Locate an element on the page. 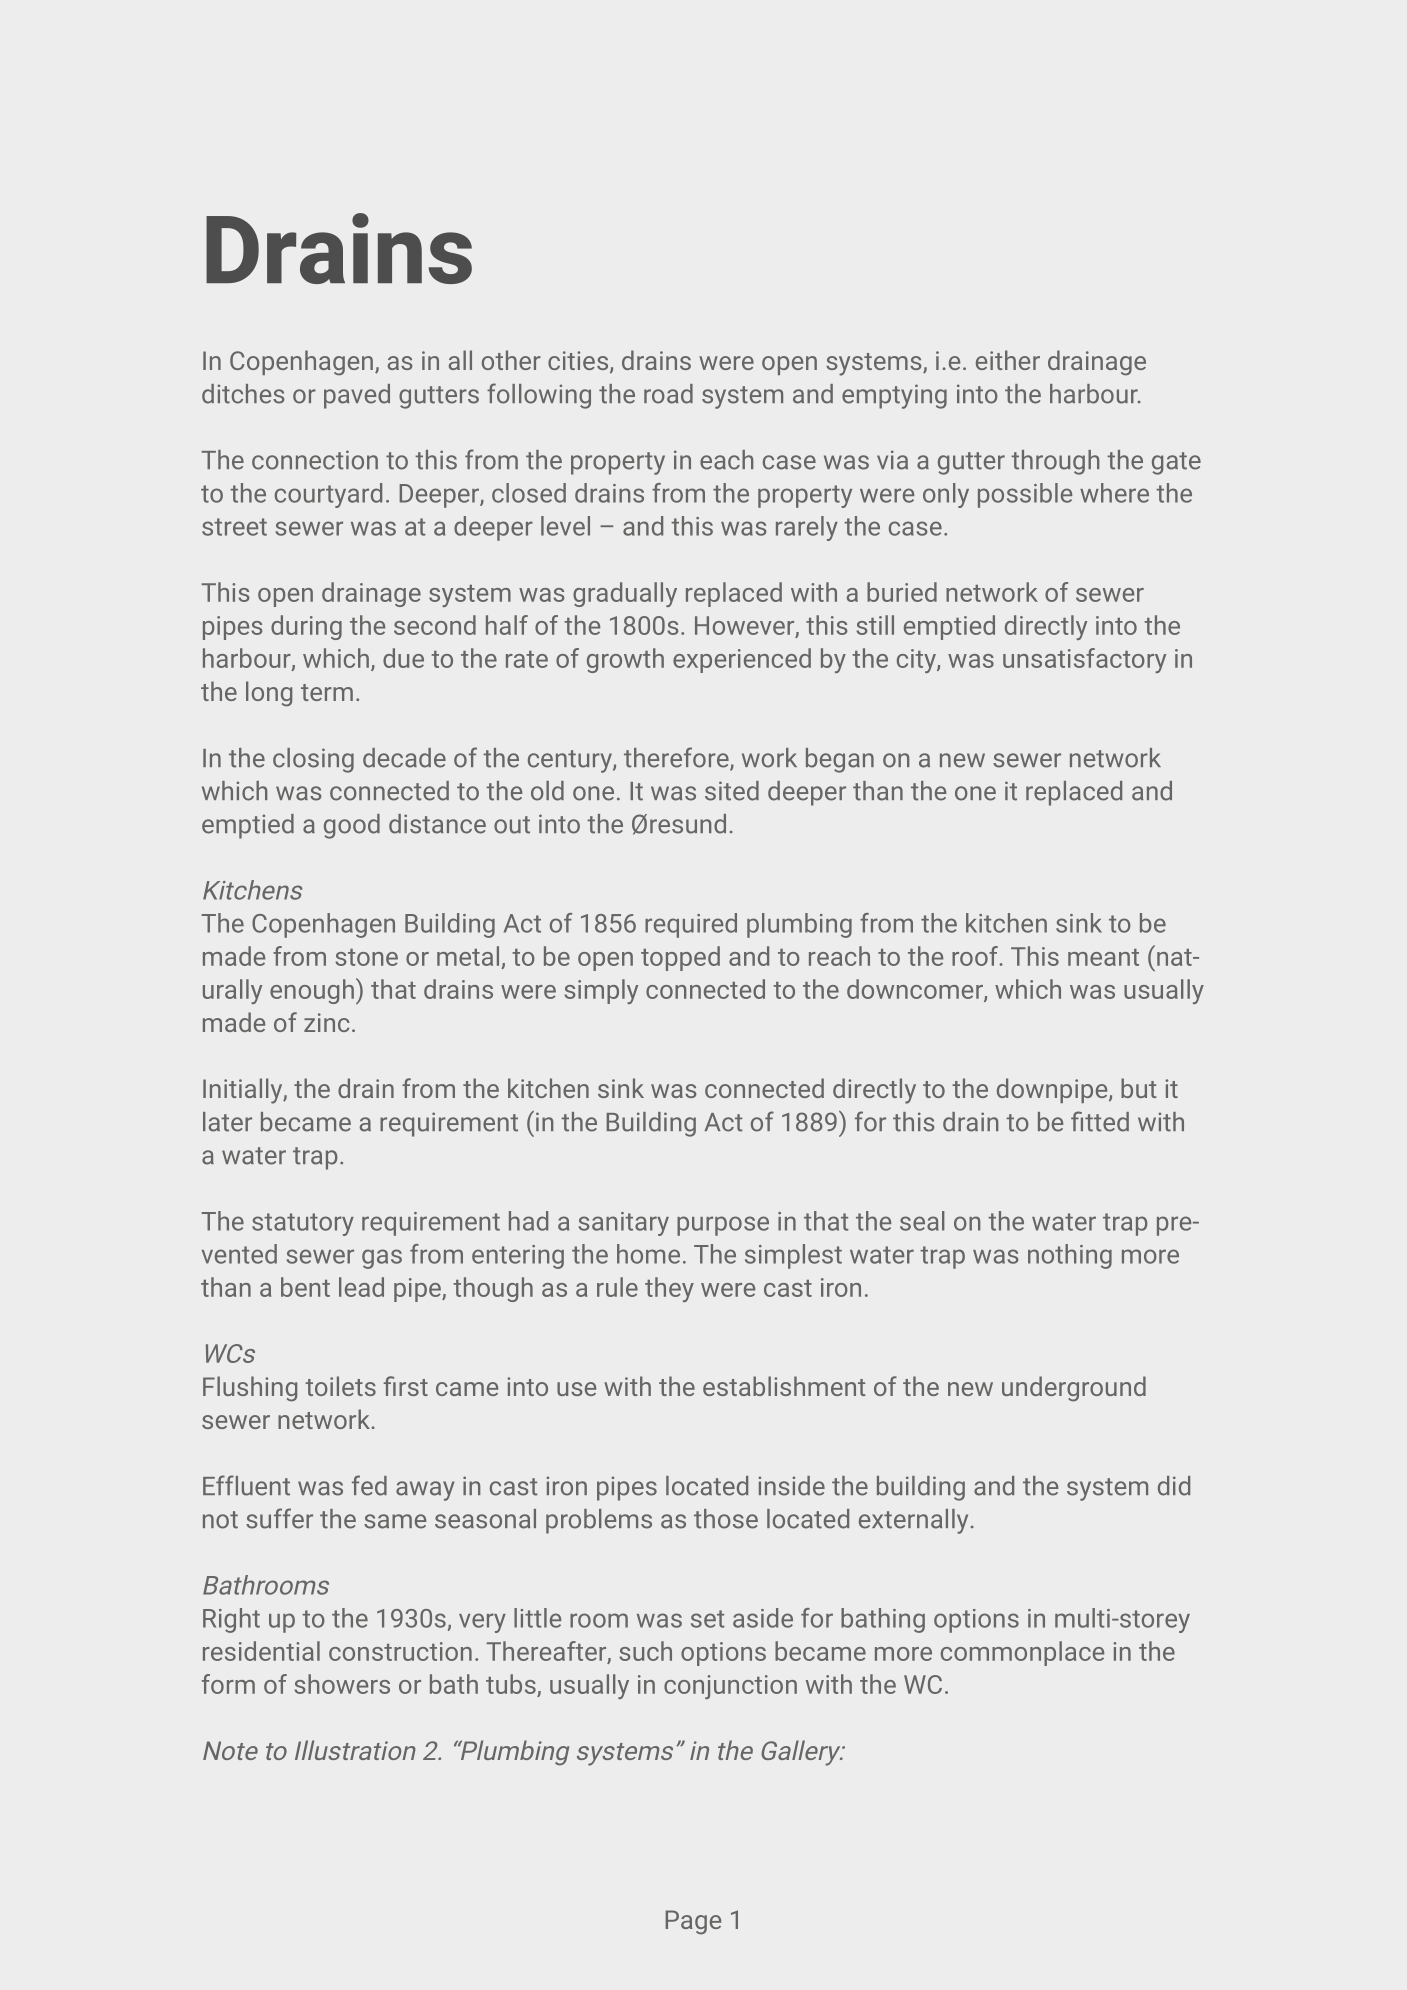  road is located at coordinates (668, 394).
